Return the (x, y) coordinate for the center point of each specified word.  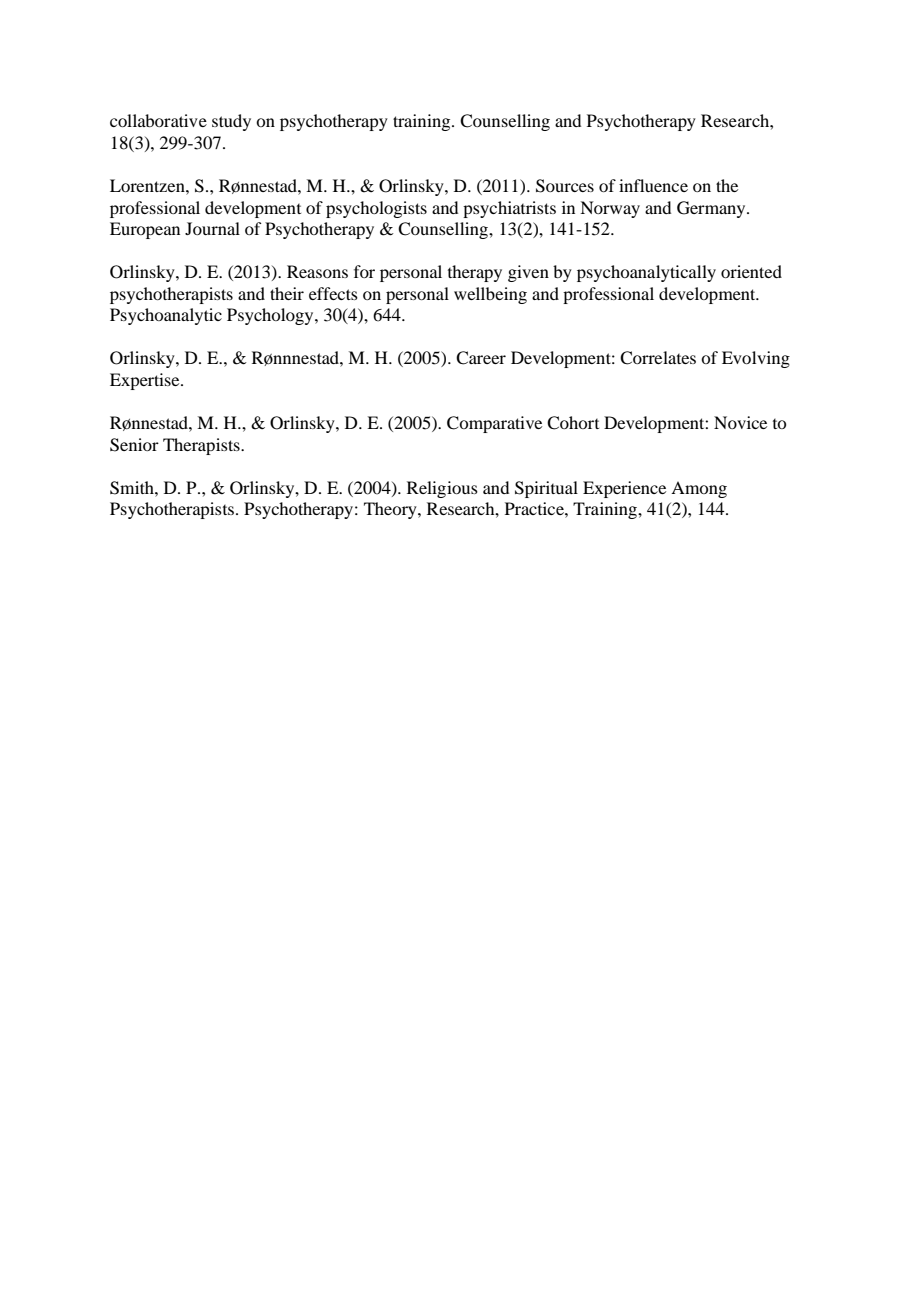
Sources (565, 186)
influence (653, 185)
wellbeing (490, 295)
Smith (133, 488)
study (231, 122)
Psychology (271, 316)
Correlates (658, 358)
